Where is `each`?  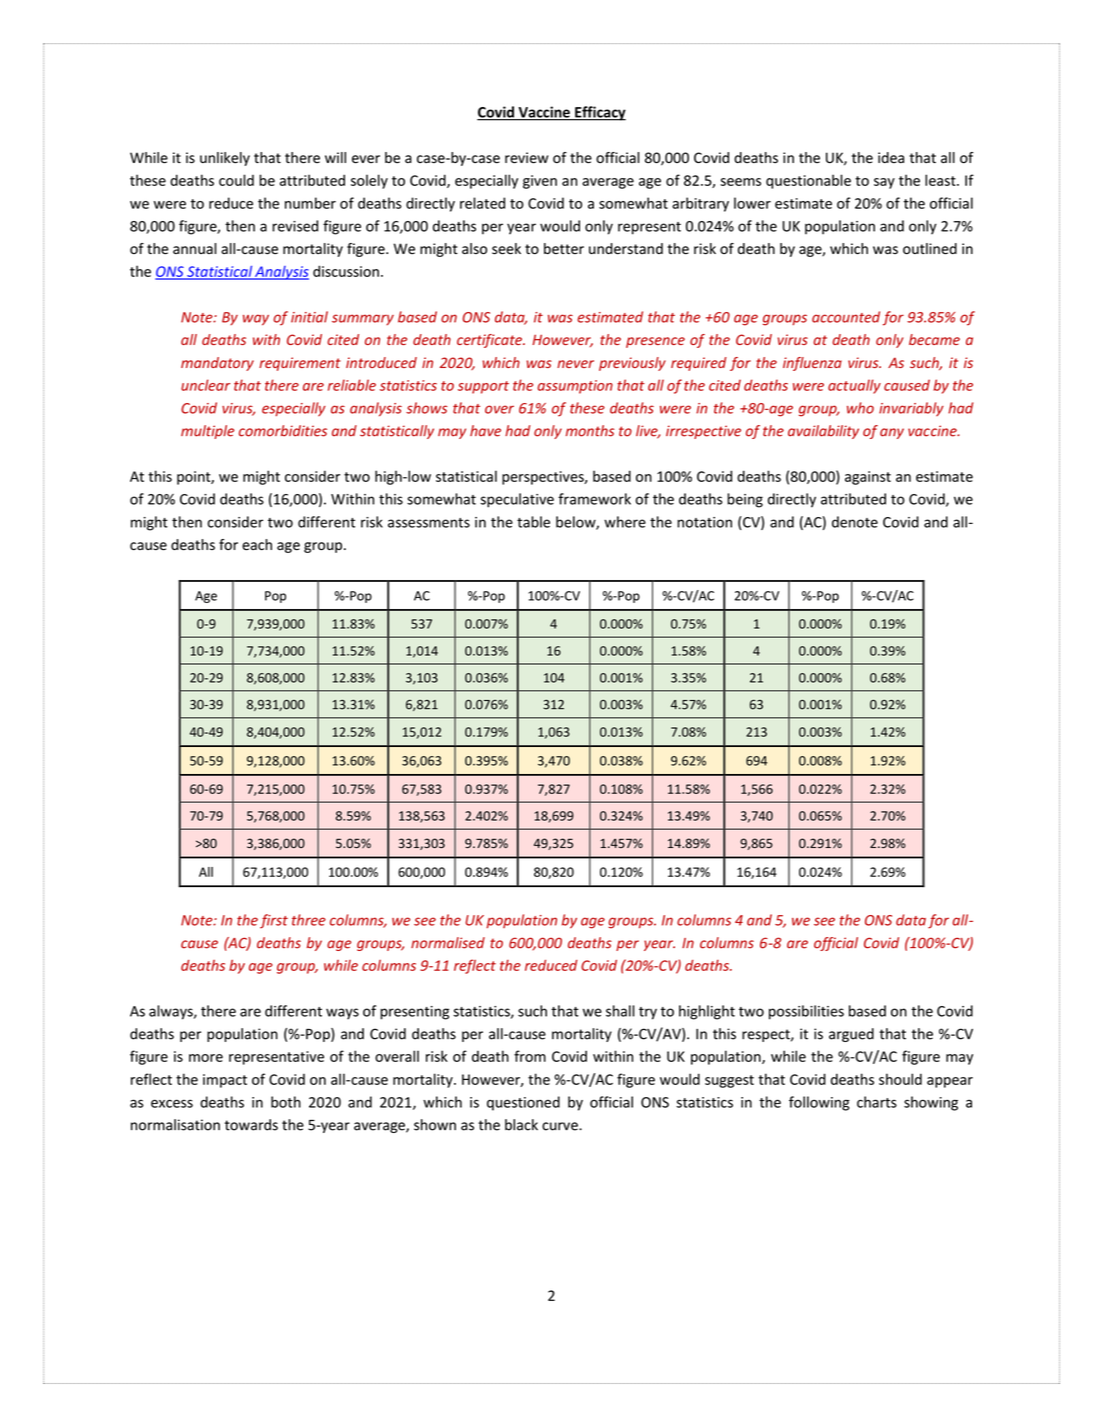 each is located at coordinates (257, 545).
